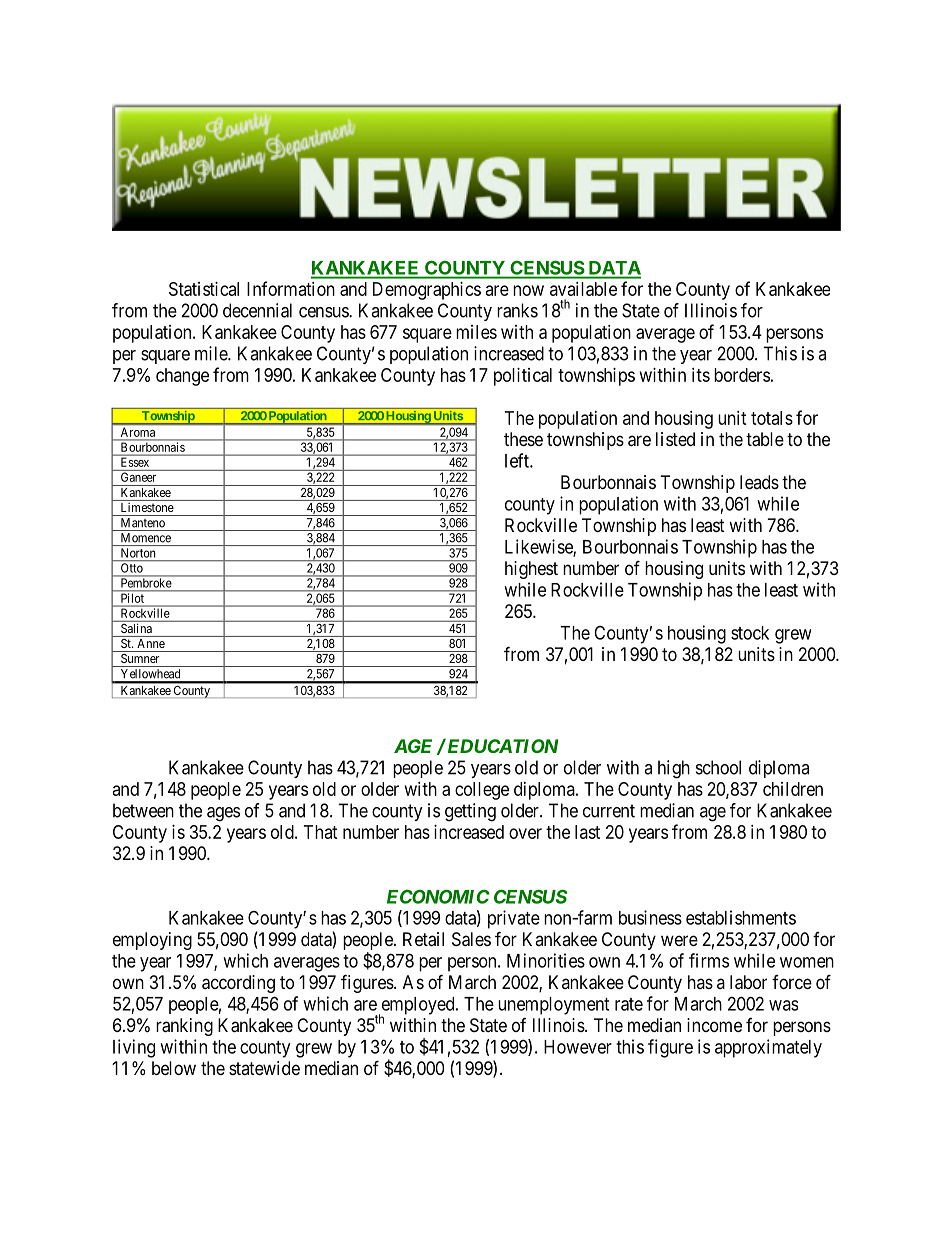  I want to click on stock, so click(750, 633).
